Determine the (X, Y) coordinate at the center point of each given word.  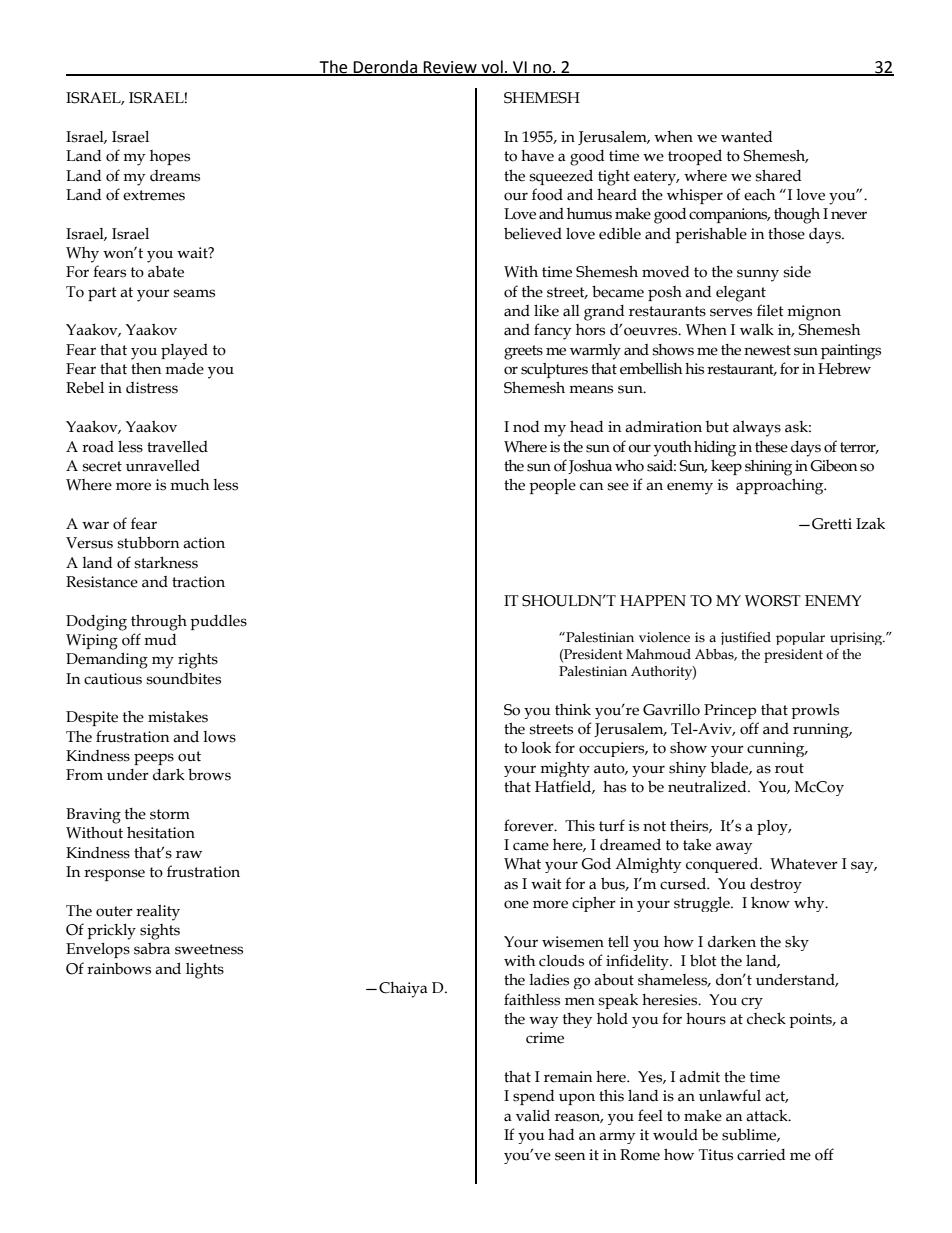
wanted (747, 137)
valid (533, 1115)
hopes (170, 157)
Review (450, 68)
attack (768, 1115)
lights (205, 971)
